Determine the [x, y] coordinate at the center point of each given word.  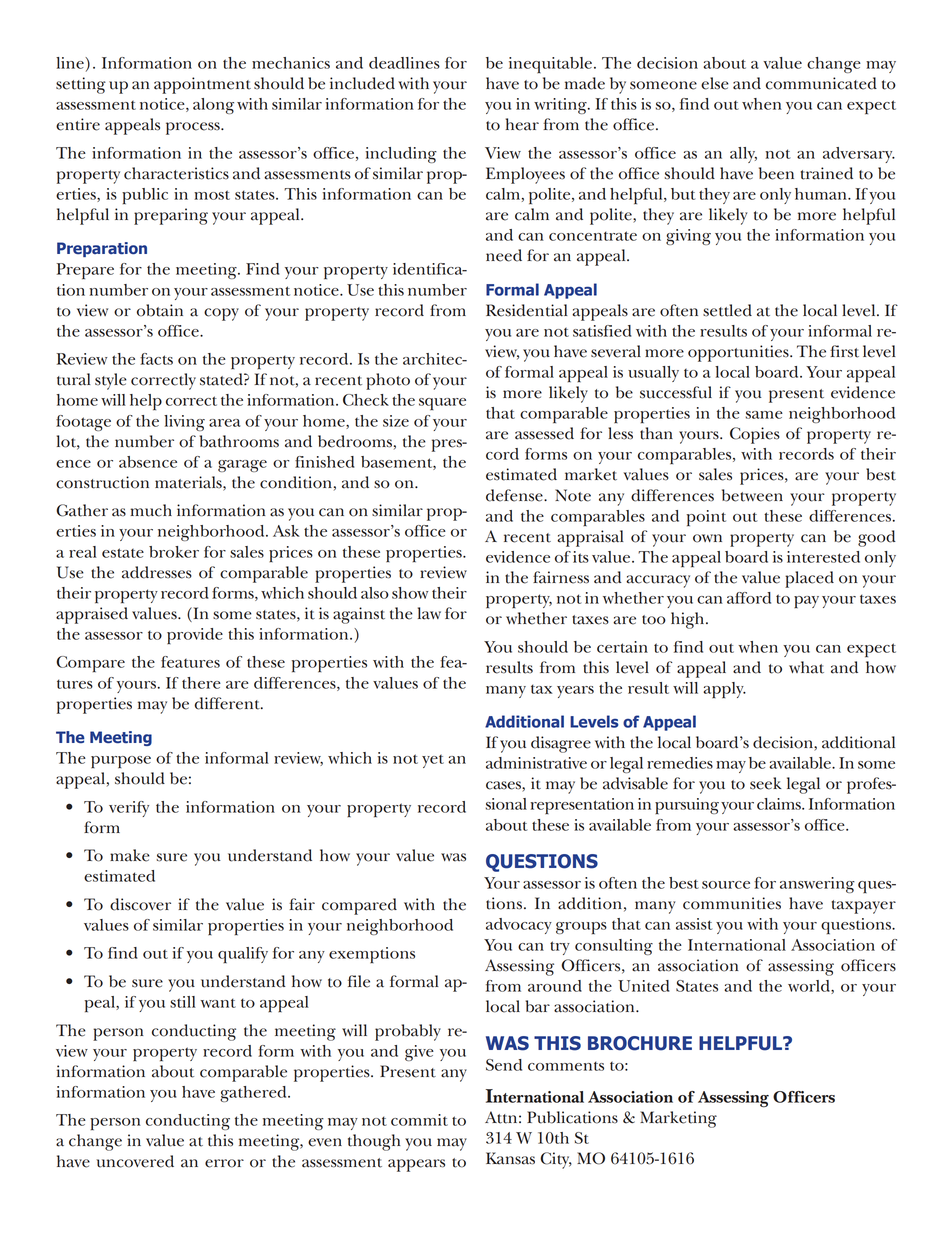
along [213, 106]
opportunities [739, 353]
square [442, 404]
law [429, 613]
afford [749, 598]
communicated [821, 83]
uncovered [135, 1161]
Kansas [510, 1158]
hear [522, 124]
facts [156, 359]
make [130, 855]
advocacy [519, 926]
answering [817, 885]
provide [195, 636]
